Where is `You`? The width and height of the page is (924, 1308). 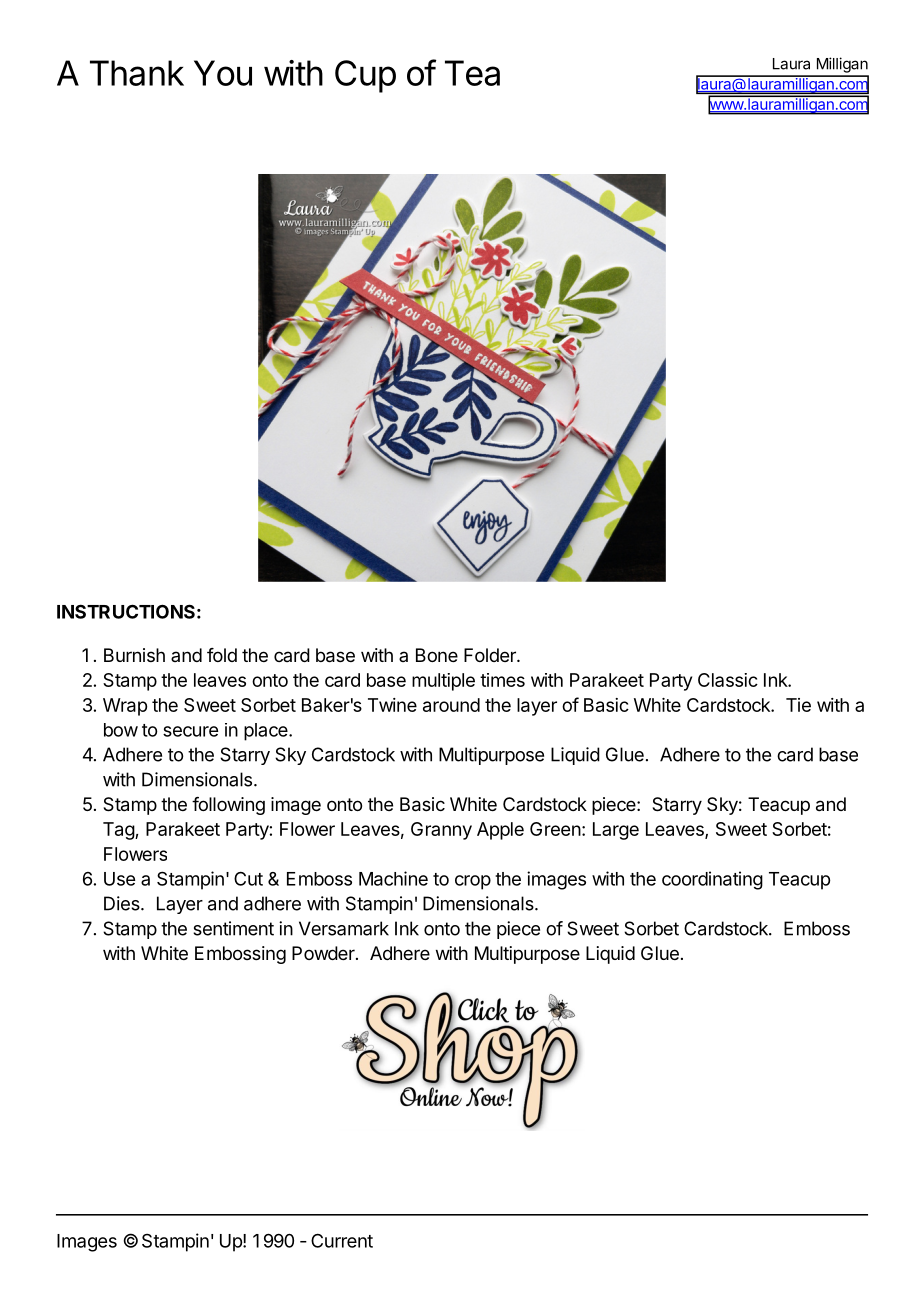 You is located at coordinates (223, 73).
